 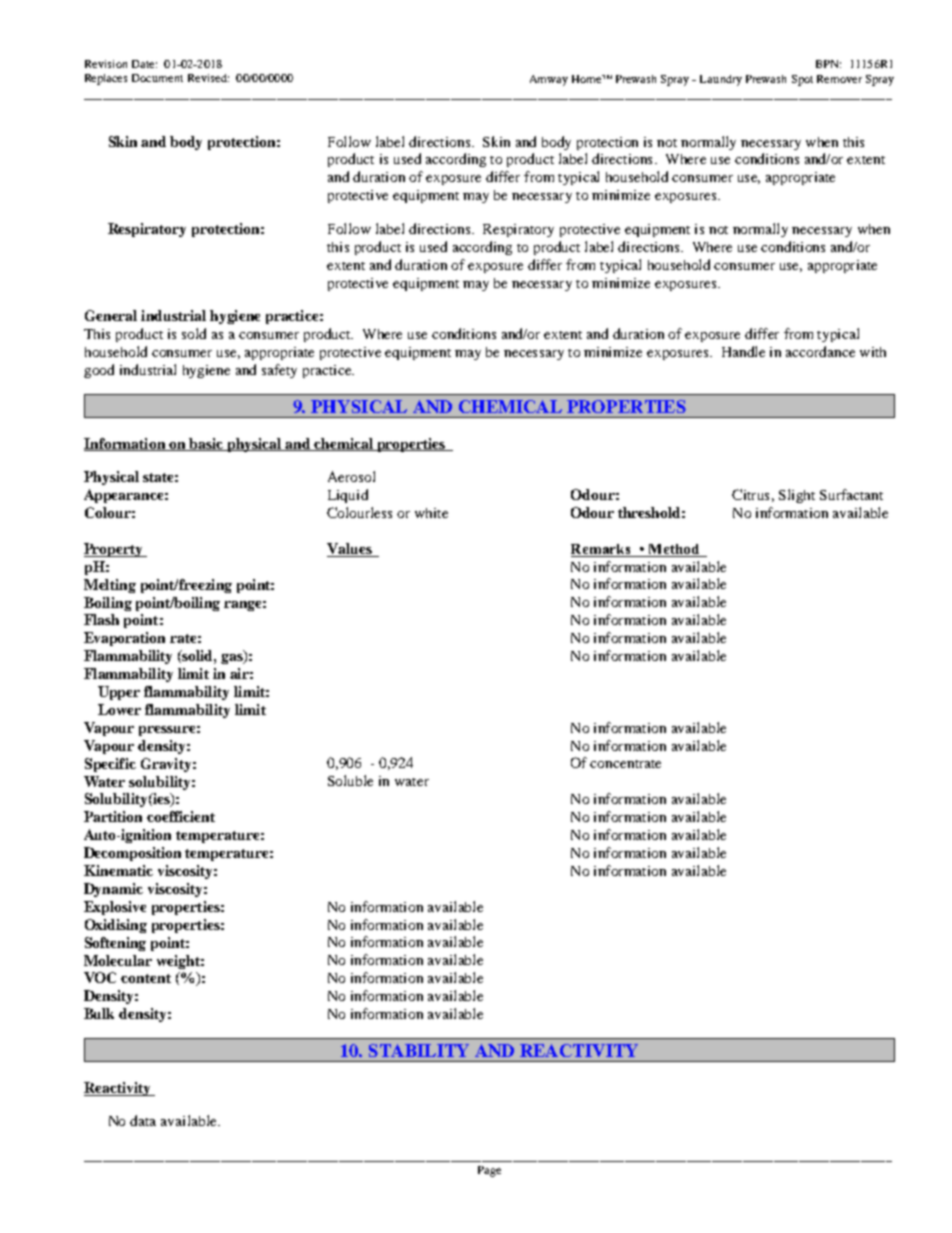 I want to click on Document, so click(x=157, y=78).
